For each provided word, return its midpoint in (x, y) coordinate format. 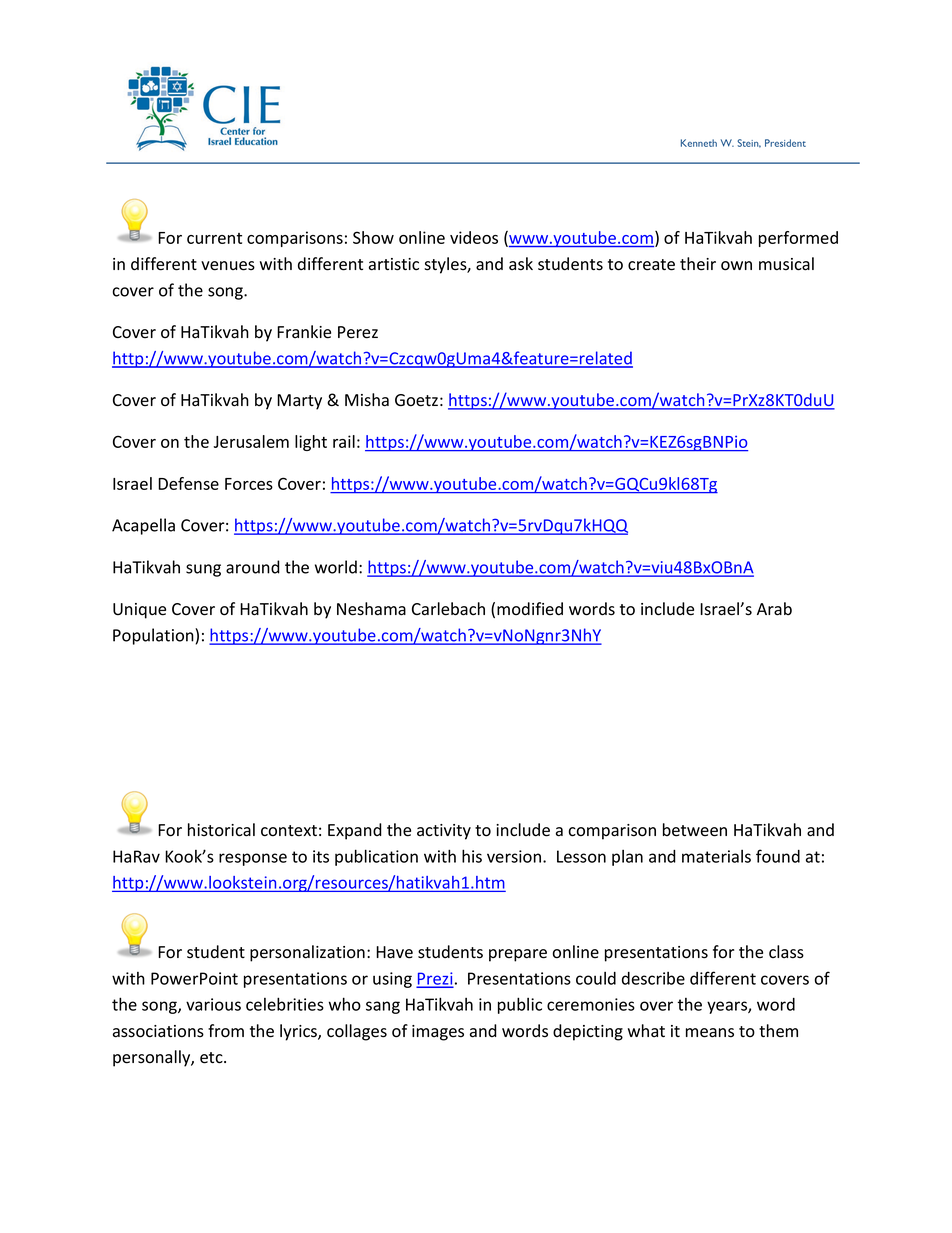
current (214, 238)
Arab (774, 609)
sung (203, 570)
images (438, 1033)
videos (474, 237)
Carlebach (448, 609)
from (226, 1031)
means (710, 1033)
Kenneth (699, 143)
